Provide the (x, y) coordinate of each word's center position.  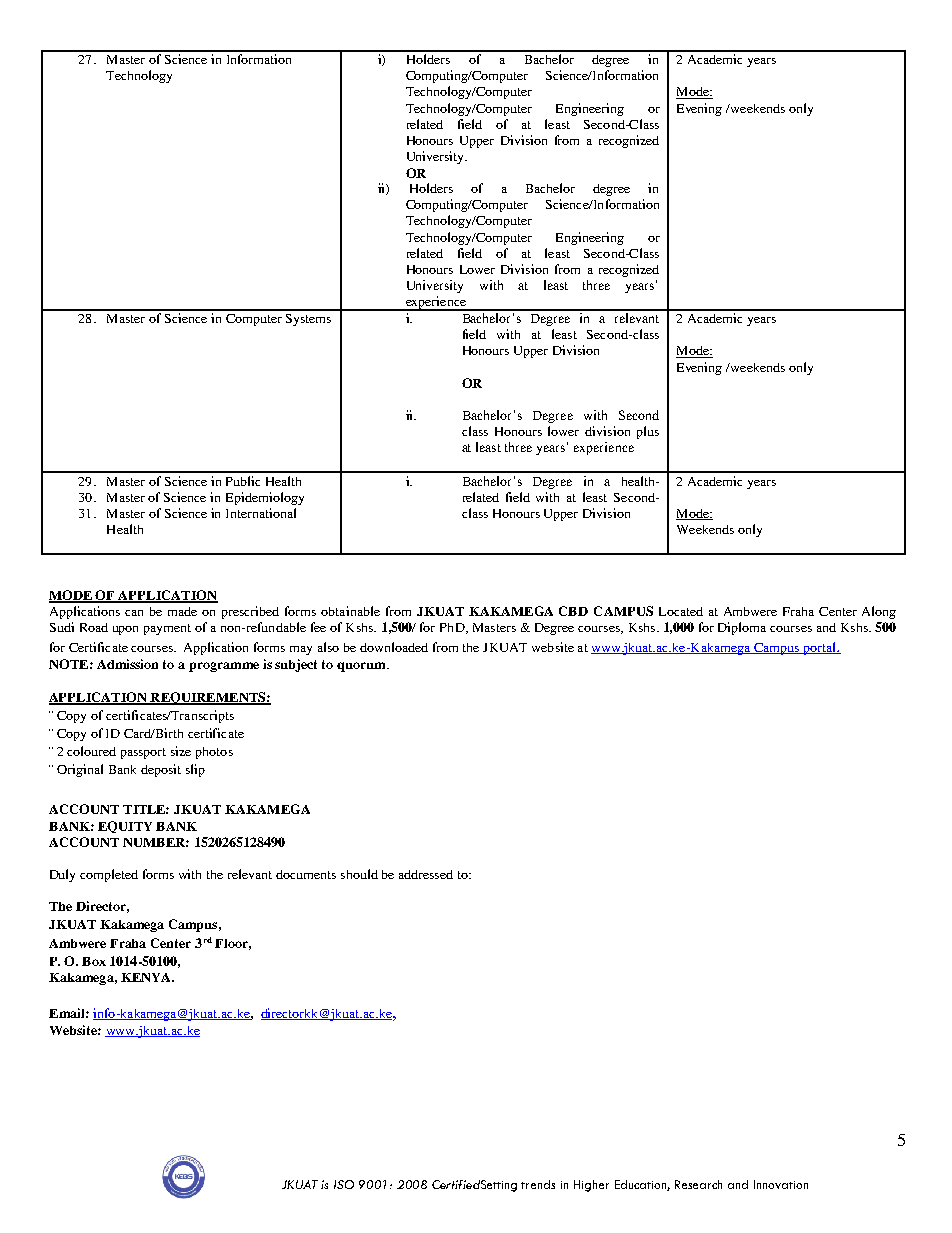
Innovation (781, 1184)
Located (681, 611)
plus (648, 432)
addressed (426, 874)
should (359, 874)
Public (243, 481)
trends (538, 1184)
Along (879, 612)
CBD (573, 611)
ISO (344, 1184)
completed (109, 875)
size (181, 751)
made (182, 611)
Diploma (742, 628)
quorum (362, 667)
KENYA (147, 977)
